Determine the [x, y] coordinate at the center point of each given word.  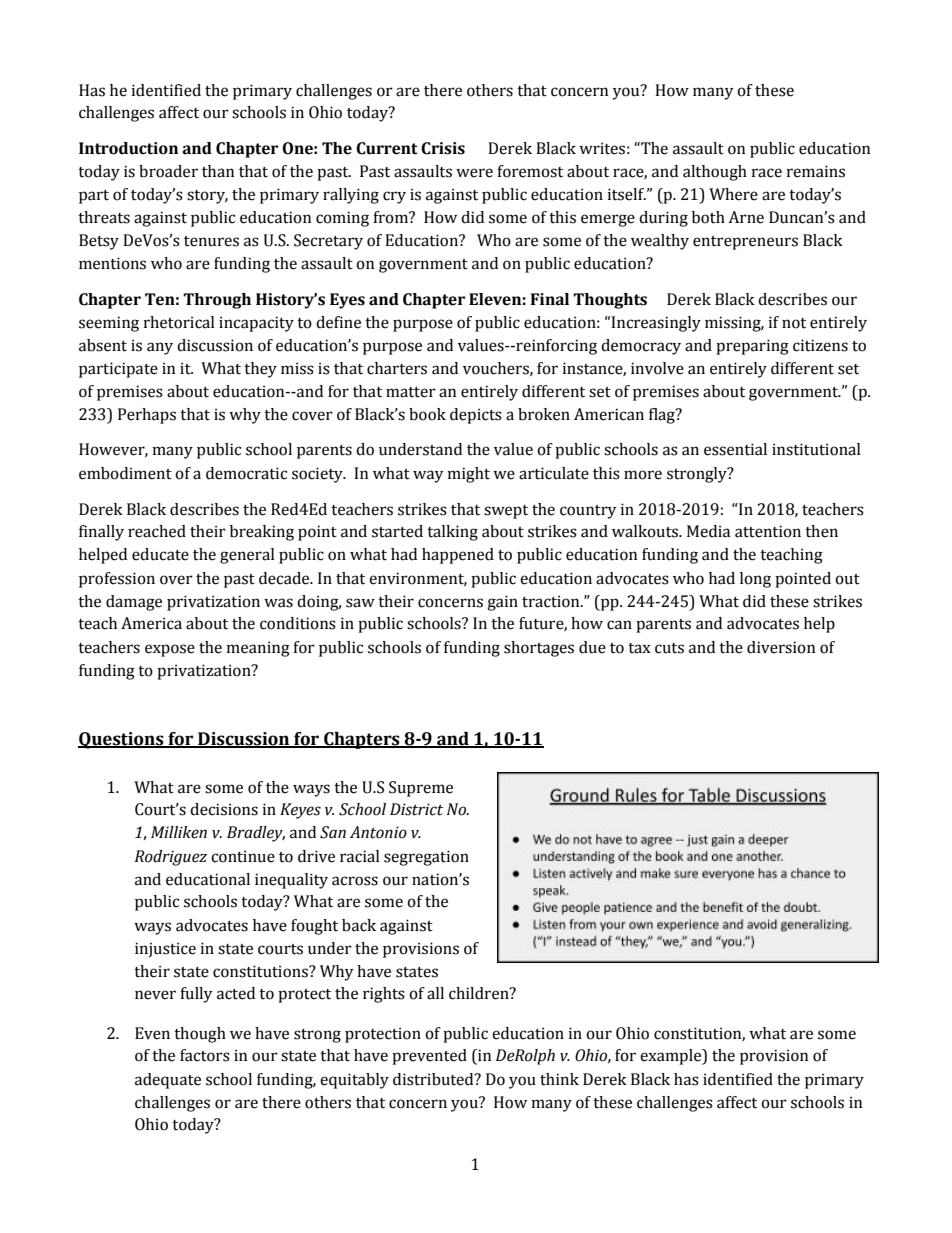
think [559, 1079]
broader [168, 171]
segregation [426, 858]
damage [134, 603]
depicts [476, 416]
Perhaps [147, 416]
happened [458, 556]
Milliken [179, 832]
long [755, 580]
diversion [781, 647]
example [672, 1057]
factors [205, 1055]
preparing [752, 347]
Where [733, 194]
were [474, 173]
